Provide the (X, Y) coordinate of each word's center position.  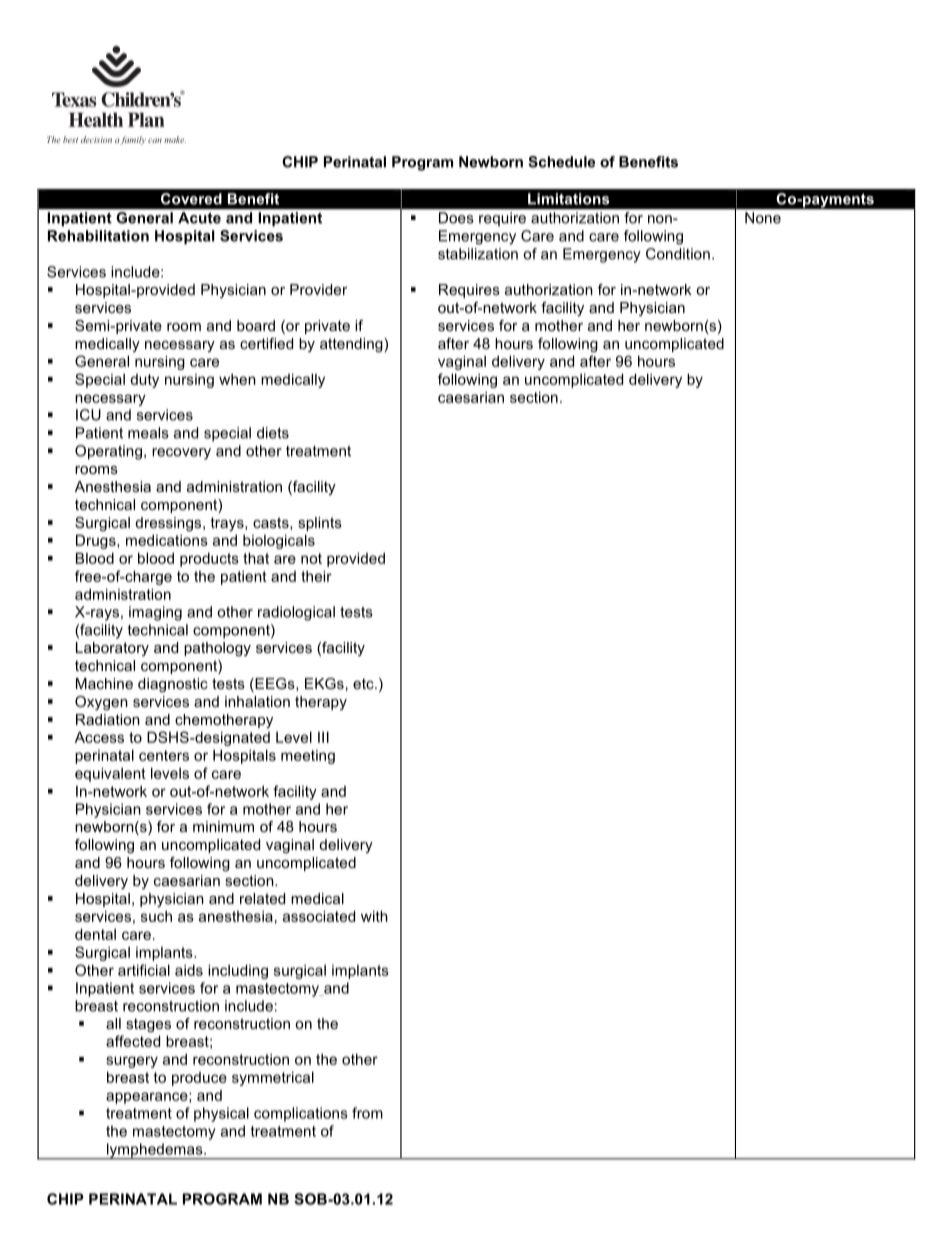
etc (364, 683)
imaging (155, 613)
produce (199, 1079)
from (367, 1113)
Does (456, 218)
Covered (191, 199)
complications (301, 1114)
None (763, 218)
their (316, 576)
